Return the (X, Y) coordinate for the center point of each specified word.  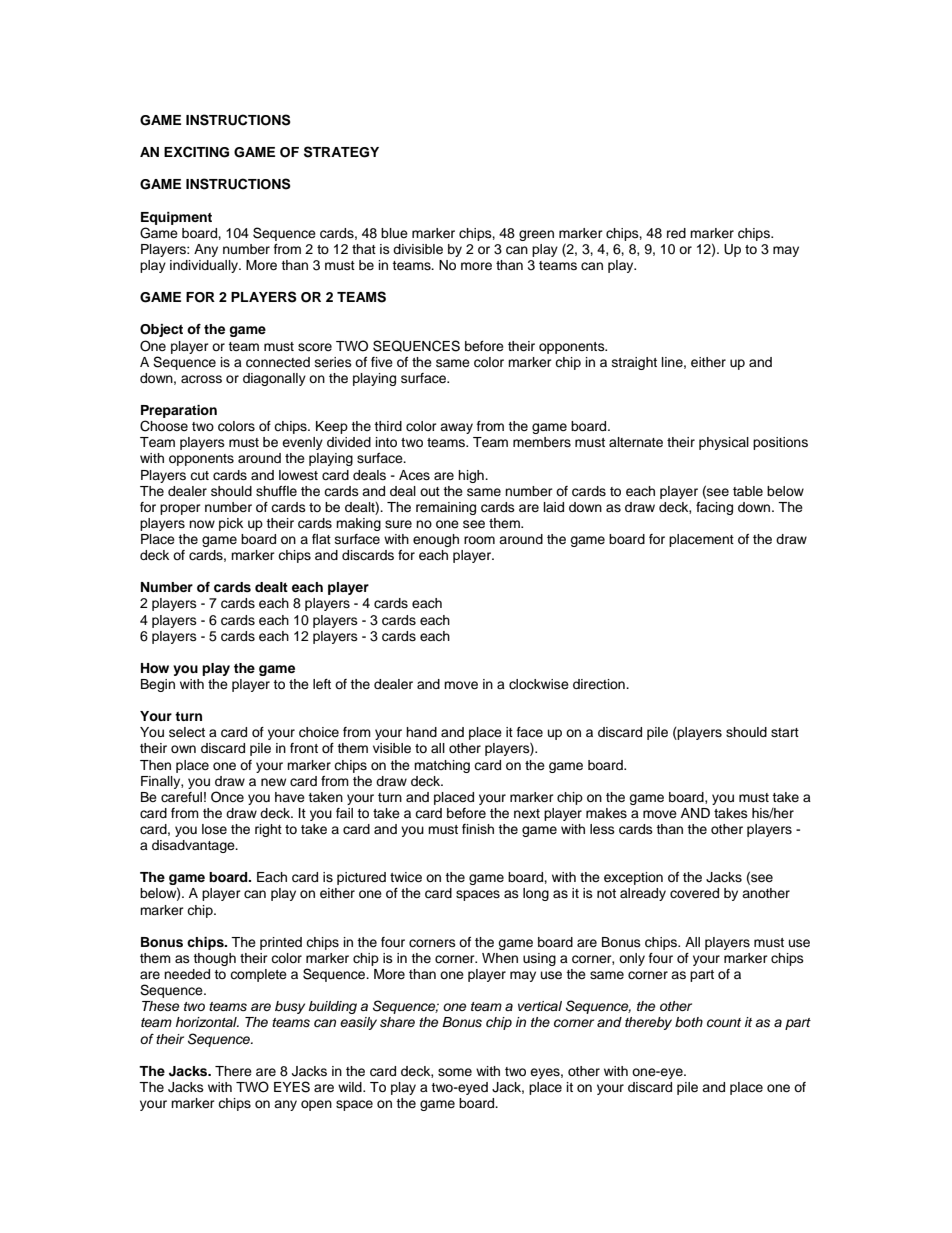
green (536, 235)
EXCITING (196, 152)
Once (227, 797)
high (472, 476)
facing (714, 508)
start (785, 732)
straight (634, 363)
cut (199, 475)
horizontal (207, 1022)
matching (442, 766)
